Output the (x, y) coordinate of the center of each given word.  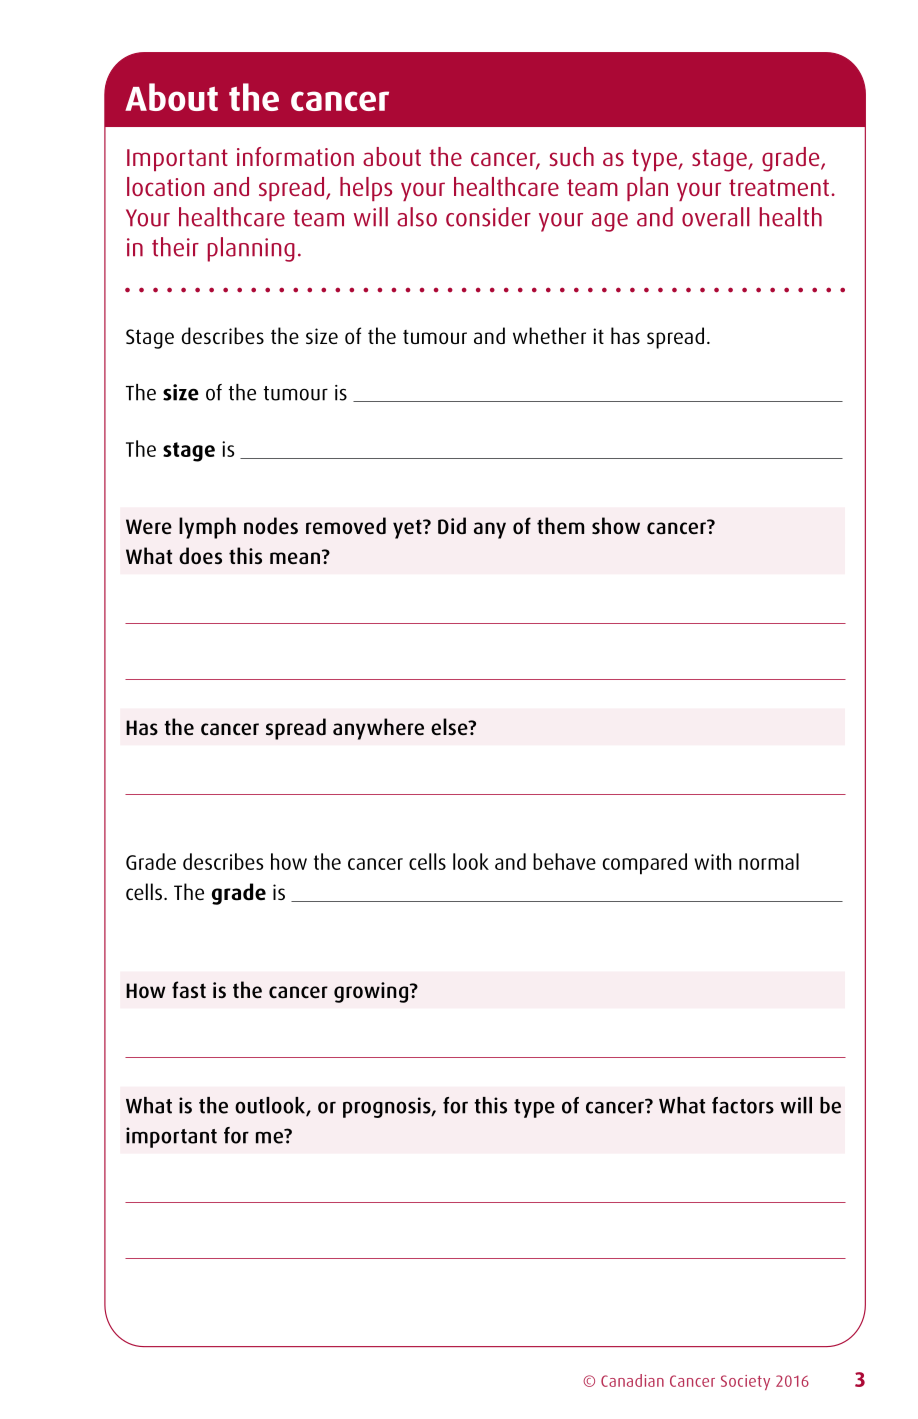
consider (488, 217)
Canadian (632, 1380)
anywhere (378, 729)
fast (189, 990)
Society (745, 1382)
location (165, 186)
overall (715, 217)
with (712, 861)
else (450, 726)
